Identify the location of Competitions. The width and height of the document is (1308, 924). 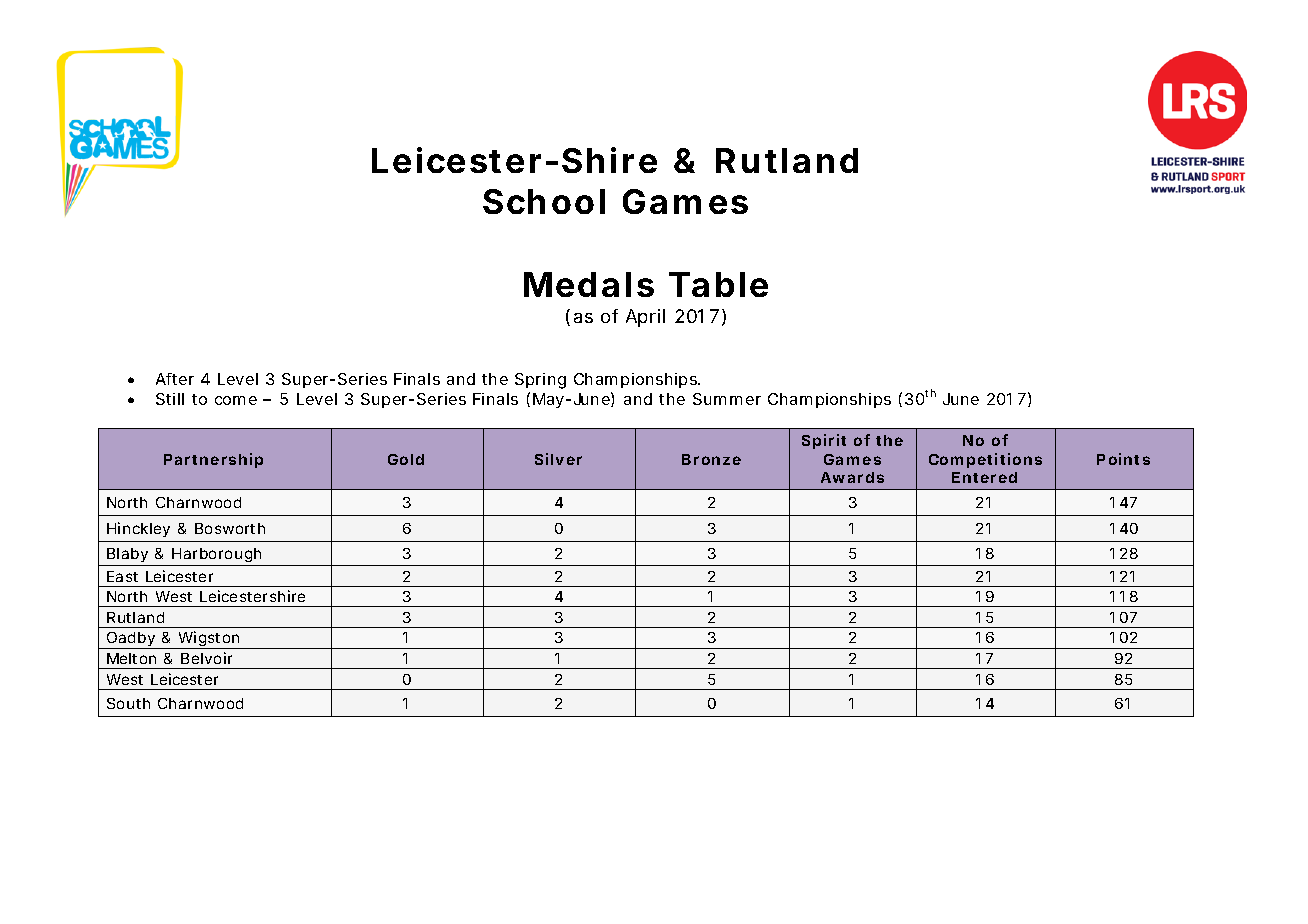
(985, 460).
